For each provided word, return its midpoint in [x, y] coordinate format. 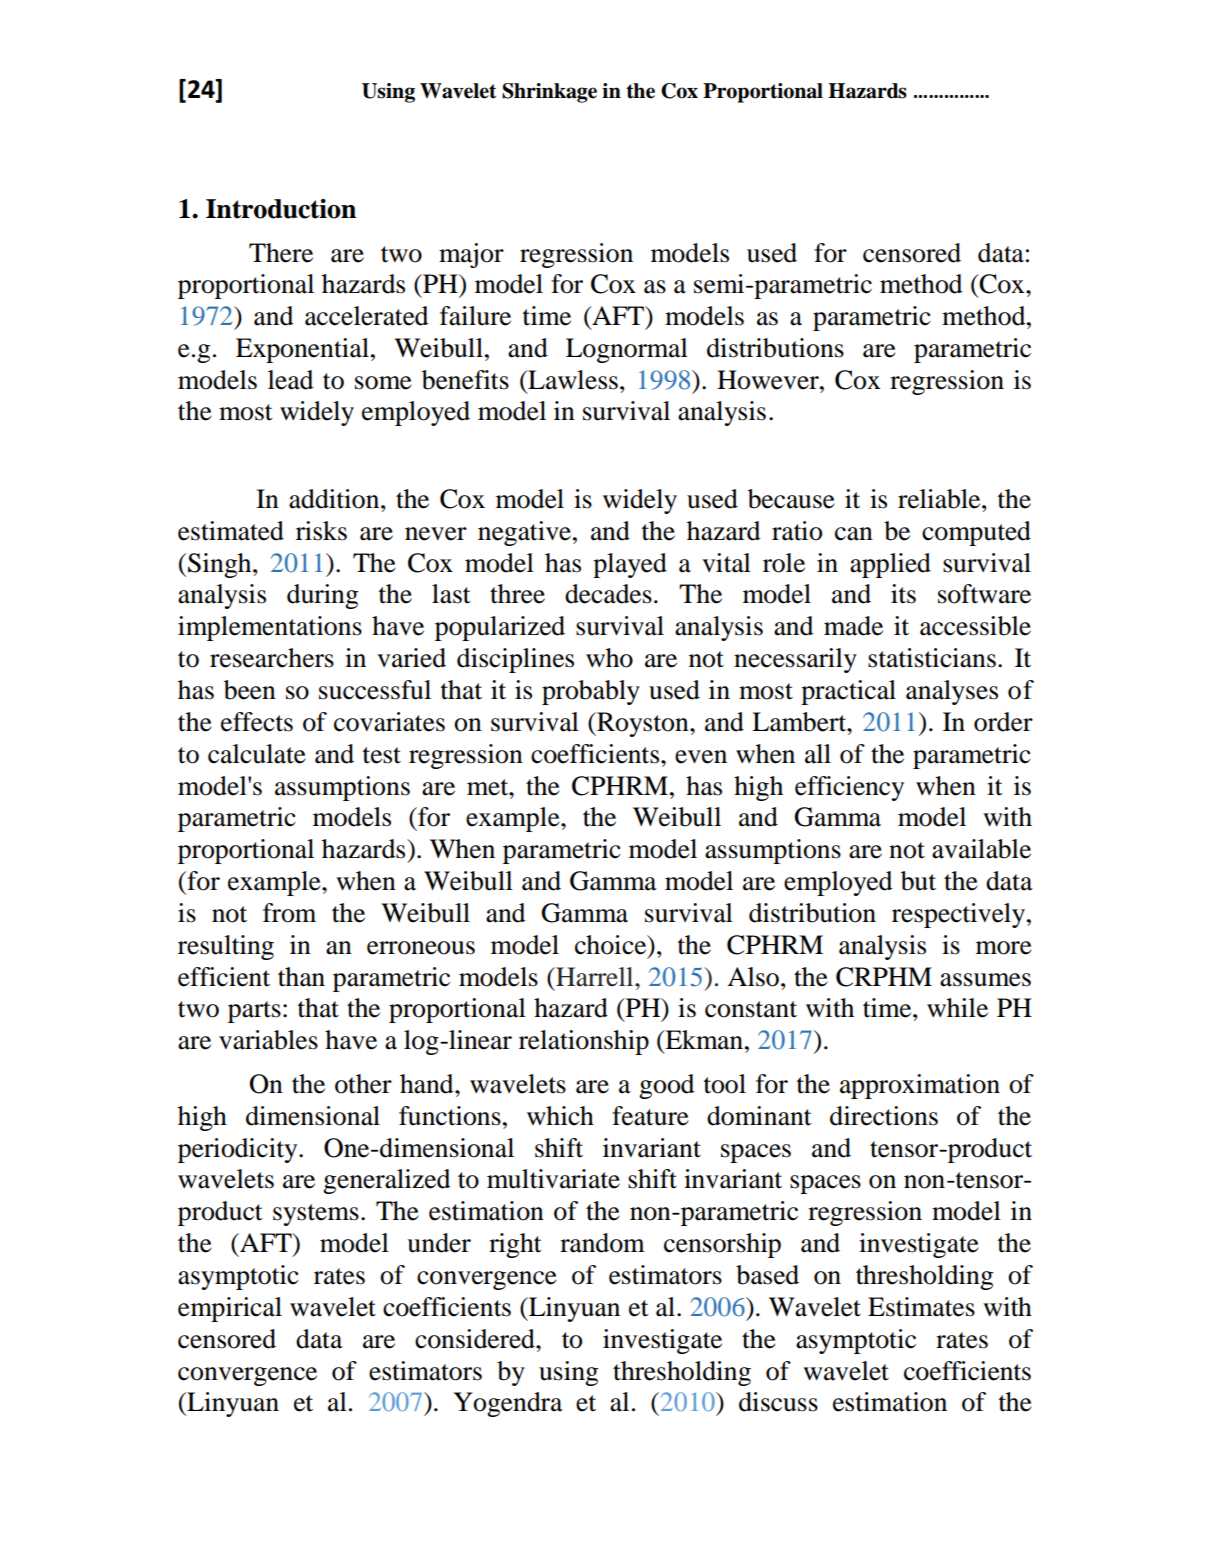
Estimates [921, 1307]
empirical [230, 1309]
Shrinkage [549, 93]
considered [476, 1339]
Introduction [281, 209]
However [769, 380]
